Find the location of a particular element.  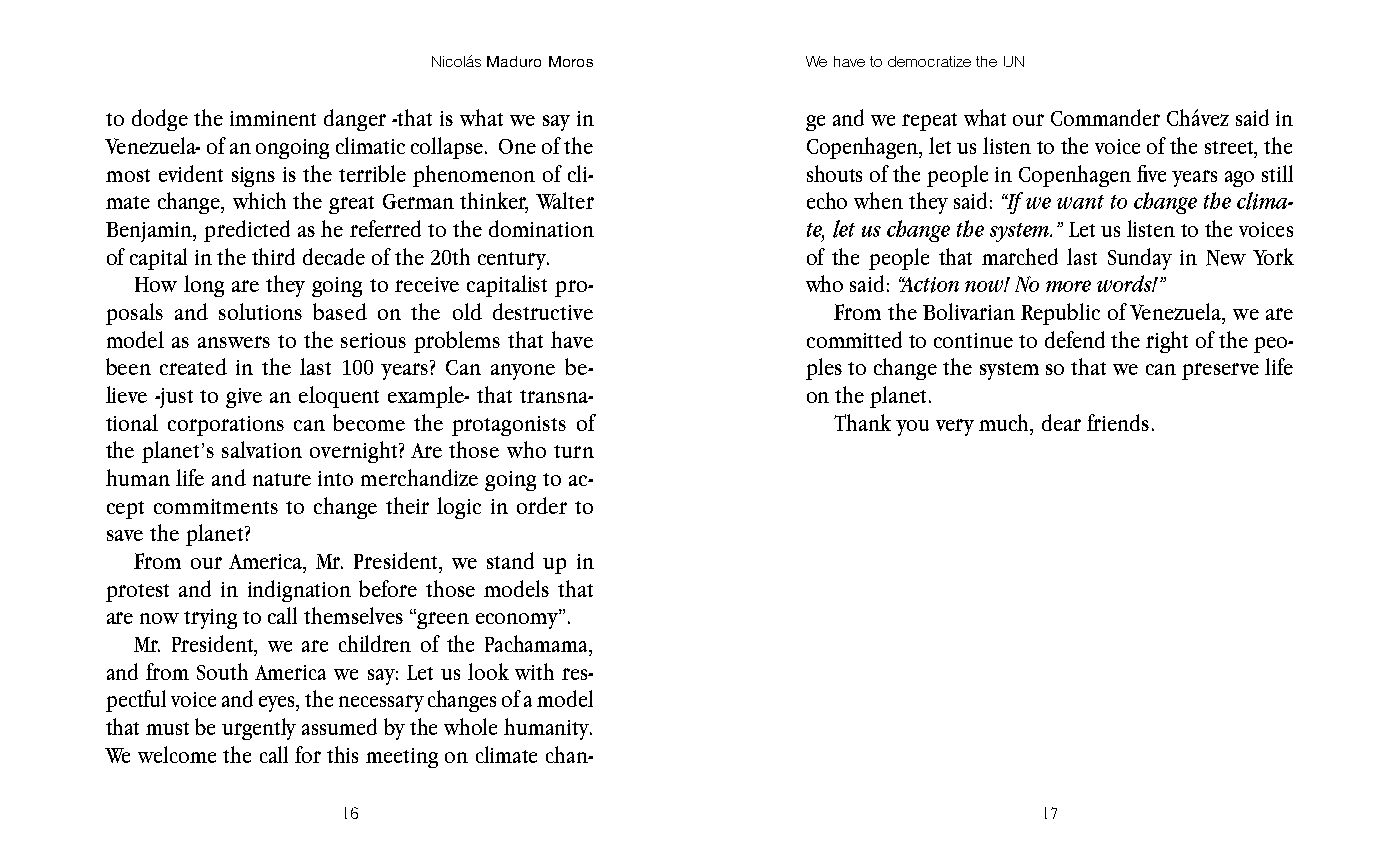

Thank is located at coordinates (862, 422).
